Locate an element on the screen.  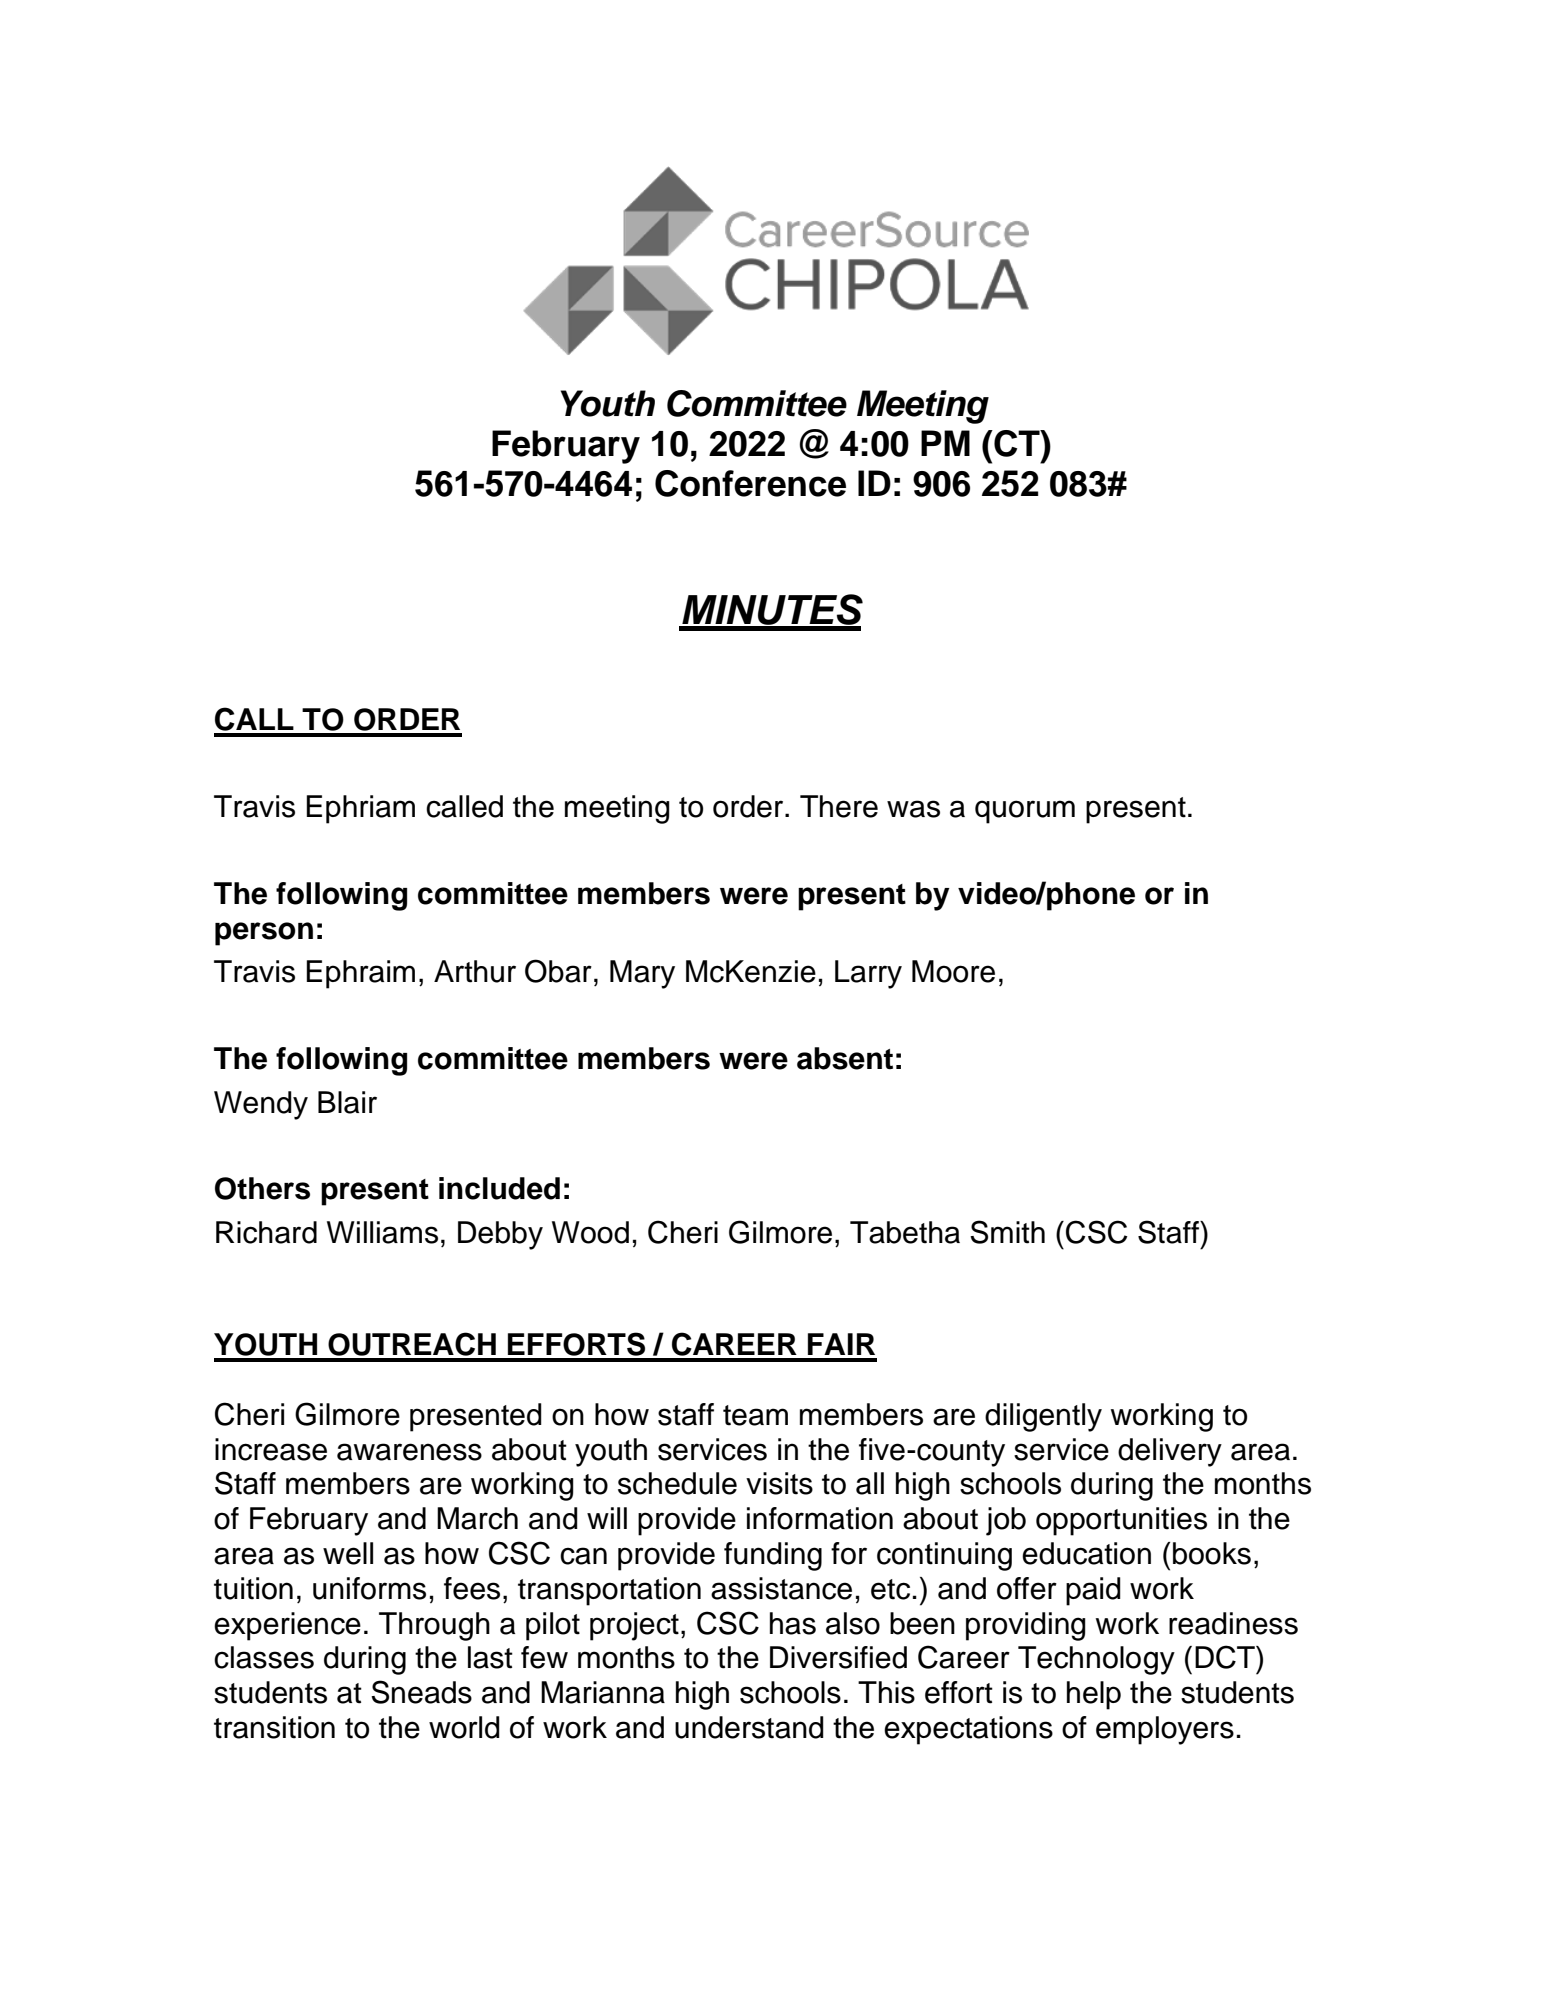
Conference is located at coordinates (750, 483).
